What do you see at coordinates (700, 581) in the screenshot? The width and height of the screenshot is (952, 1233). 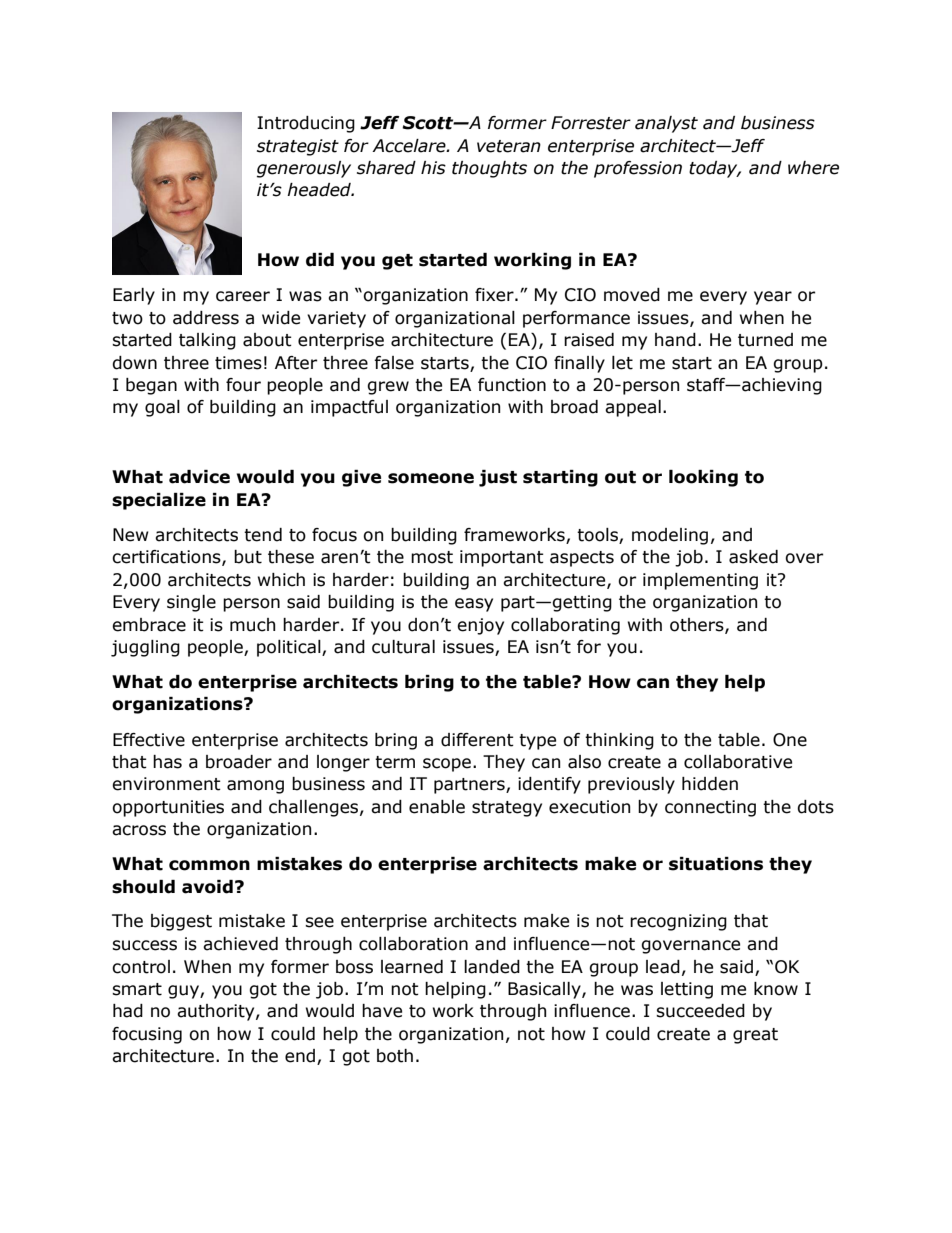 I see `implementing` at bounding box center [700, 581].
